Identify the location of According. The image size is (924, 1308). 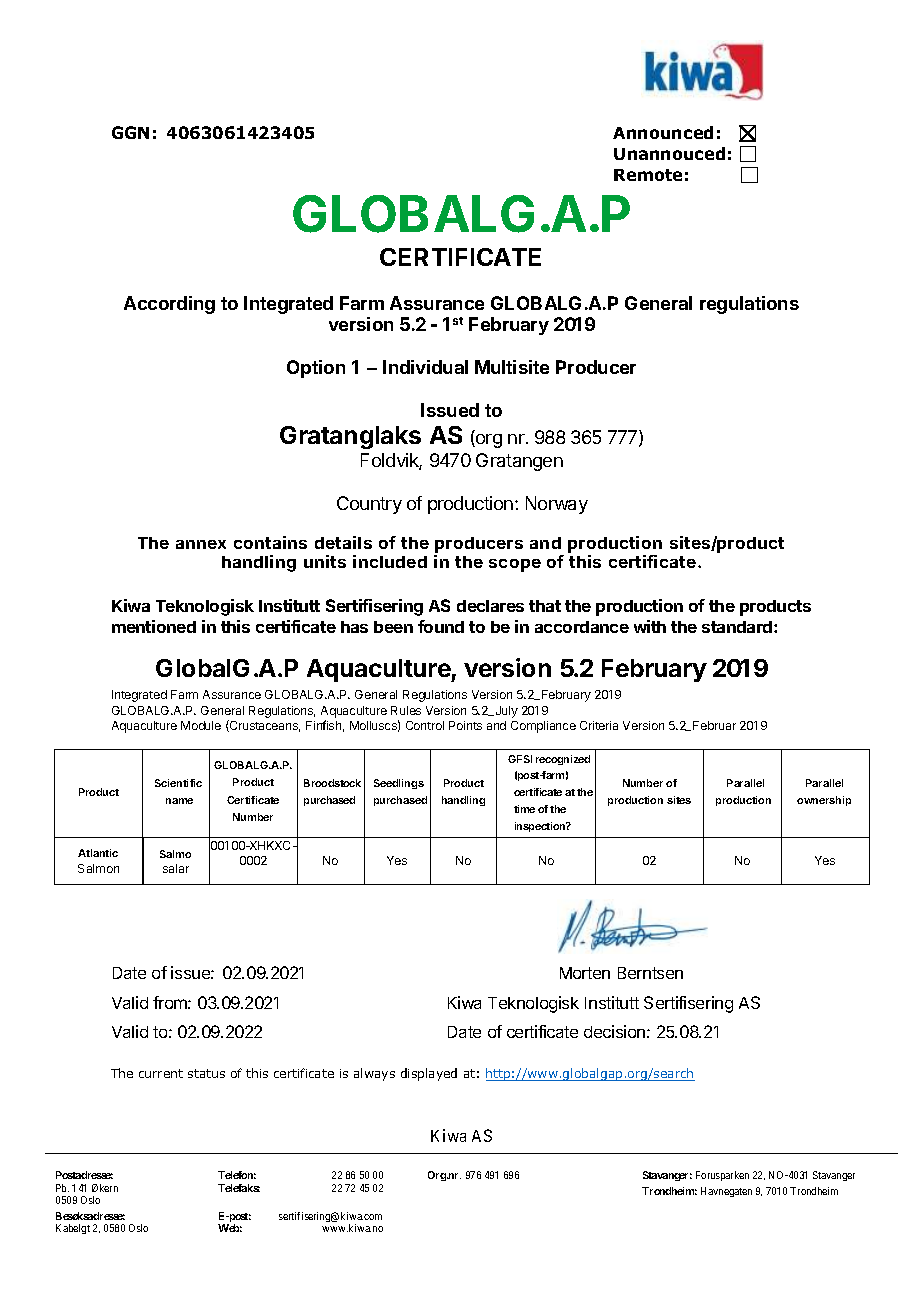
(169, 305).
